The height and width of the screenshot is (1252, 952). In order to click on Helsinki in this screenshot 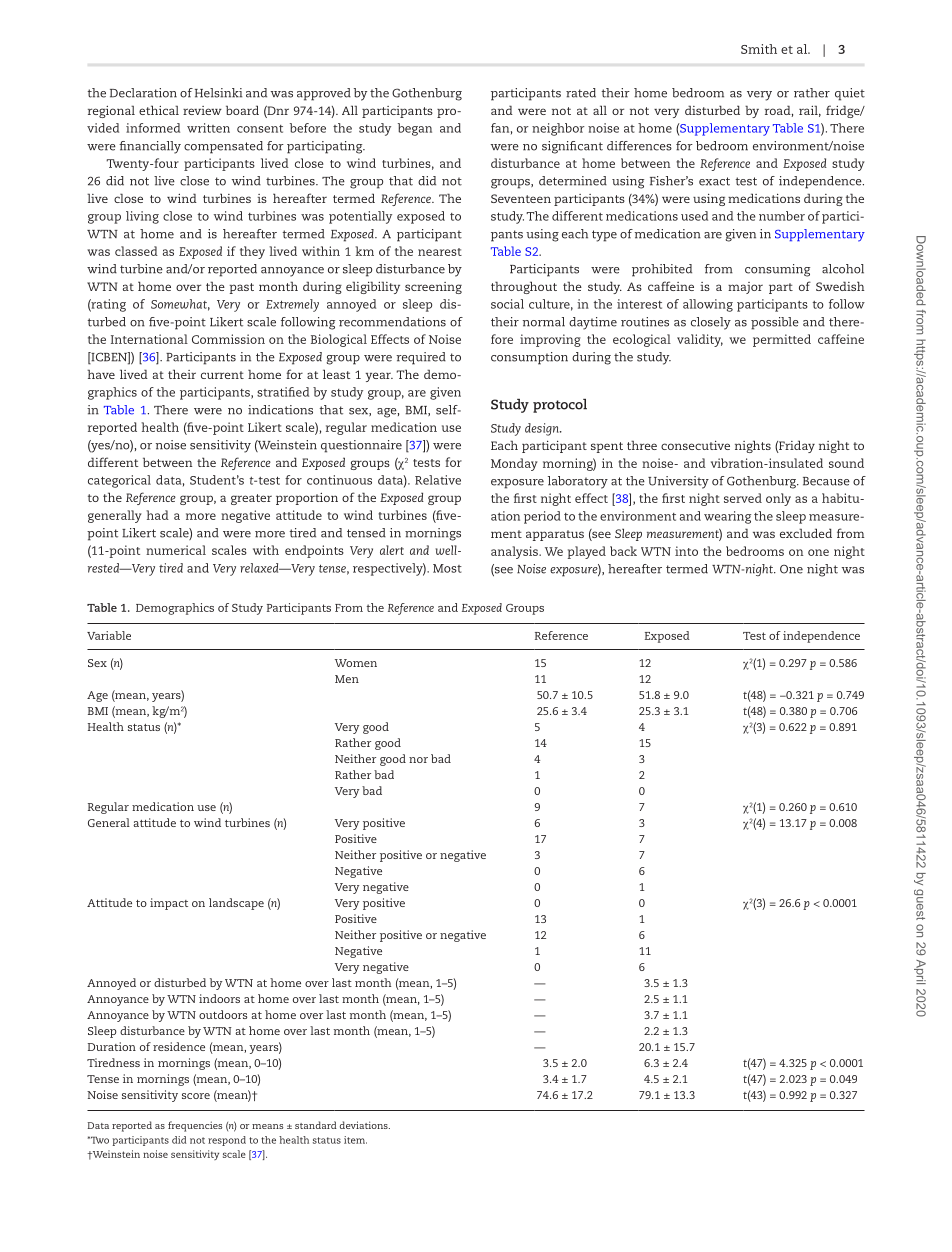, I will do `click(218, 93)`.
